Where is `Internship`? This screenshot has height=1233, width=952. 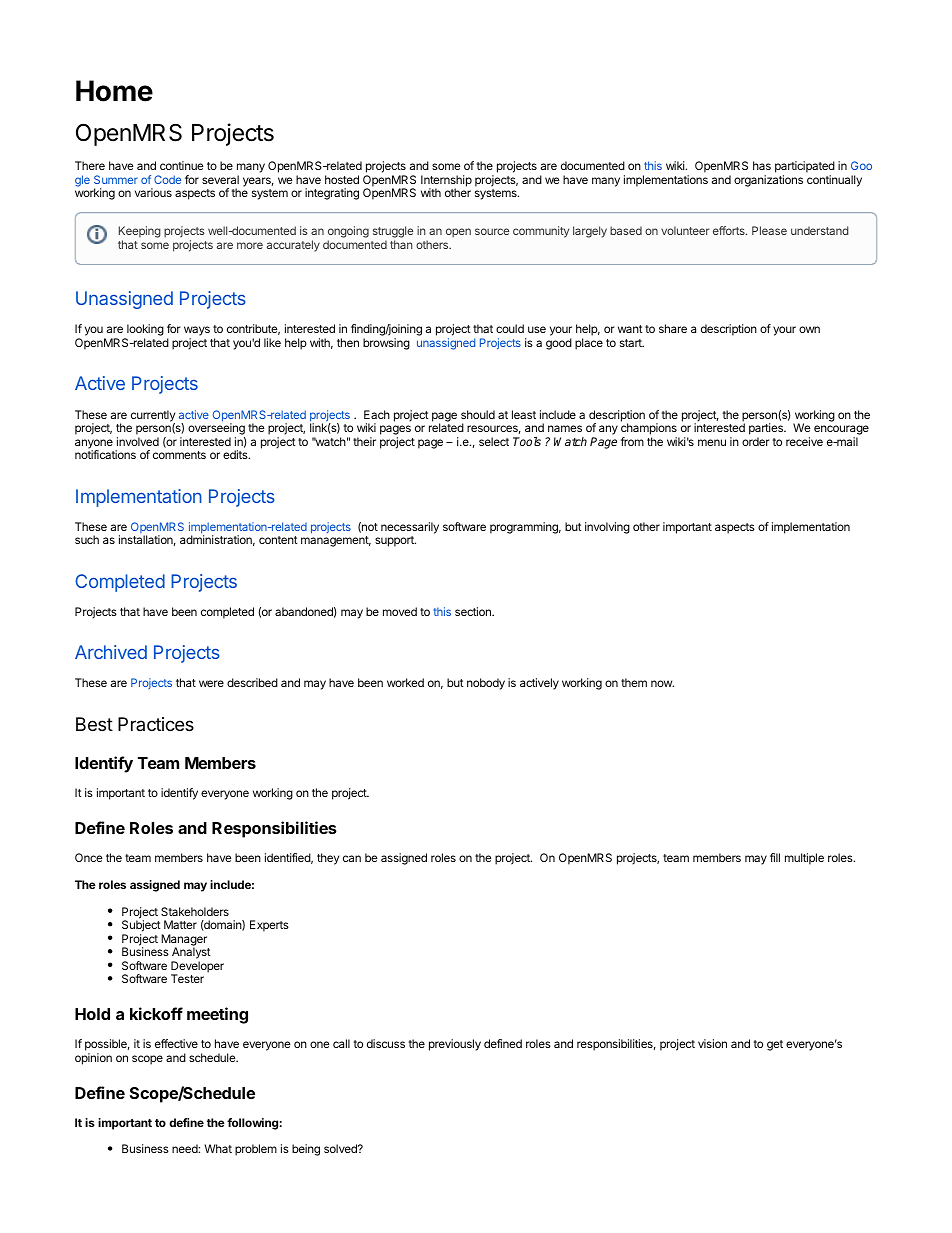 Internship is located at coordinates (446, 182).
